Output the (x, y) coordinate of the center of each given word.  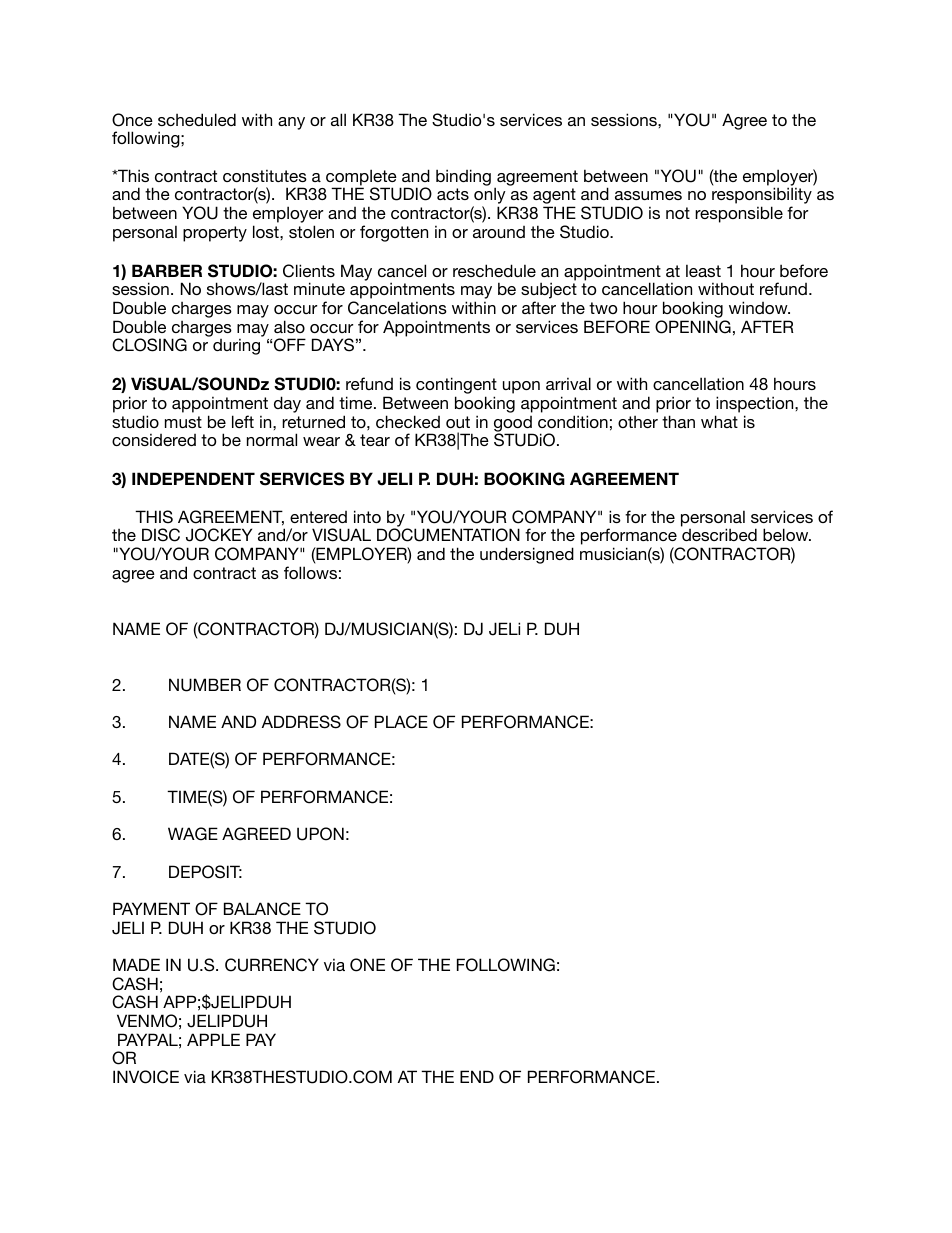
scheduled (197, 119)
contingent (456, 387)
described (719, 534)
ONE (367, 965)
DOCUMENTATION (448, 535)
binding (463, 177)
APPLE (213, 1039)
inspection (756, 404)
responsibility (762, 197)
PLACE (401, 722)
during (236, 346)
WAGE (193, 834)
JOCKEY (219, 535)
